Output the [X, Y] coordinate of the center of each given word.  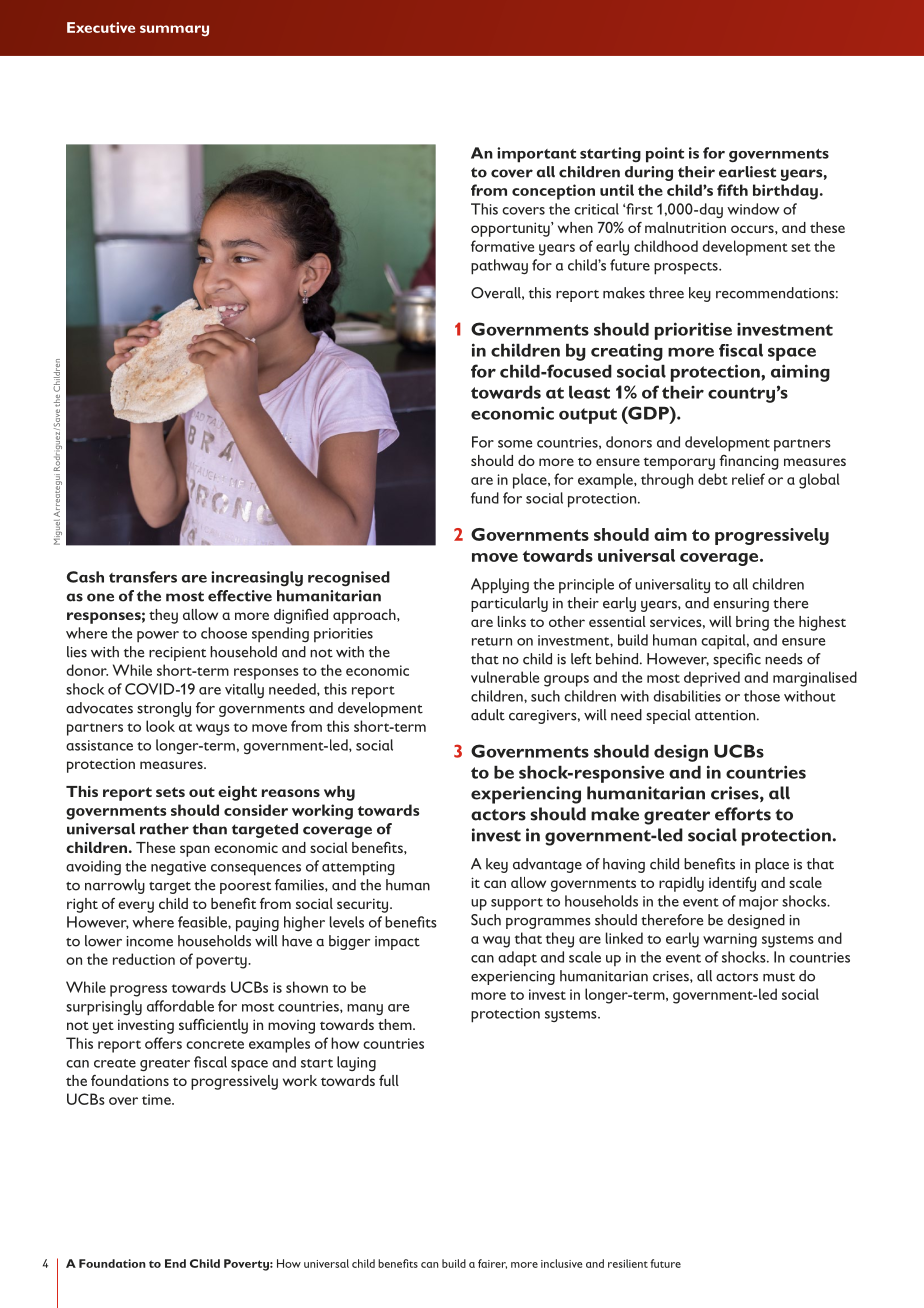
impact [397, 943]
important [536, 155]
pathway [499, 267]
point [665, 155]
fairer [492, 1264]
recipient [177, 654]
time [157, 1099]
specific [737, 660]
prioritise [693, 331]
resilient [628, 1263]
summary [174, 31]
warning [730, 940]
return [492, 641]
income [150, 941]
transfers [143, 577]
